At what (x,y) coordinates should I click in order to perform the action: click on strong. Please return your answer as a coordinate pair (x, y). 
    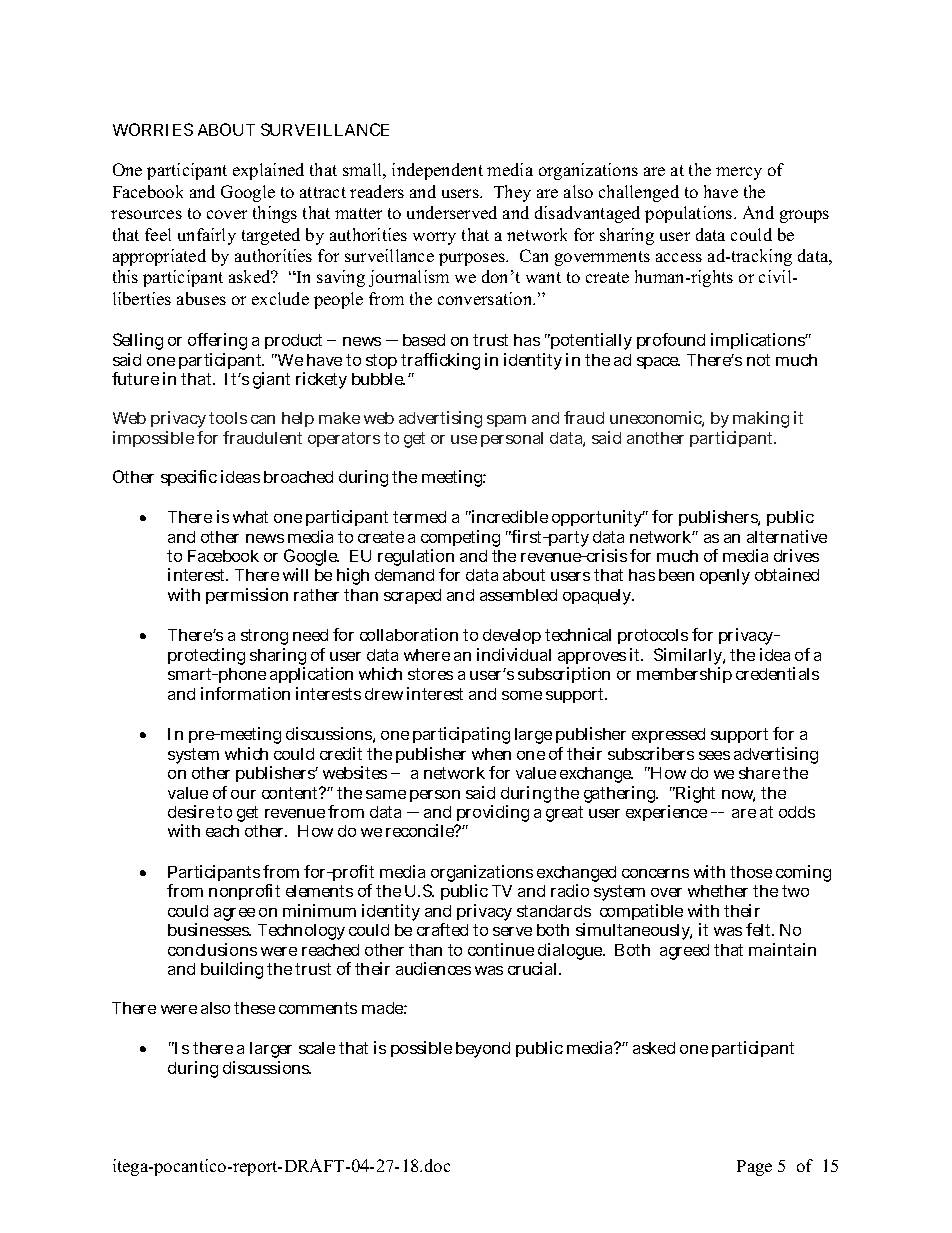
    Looking at the image, I should click on (264, 639).
